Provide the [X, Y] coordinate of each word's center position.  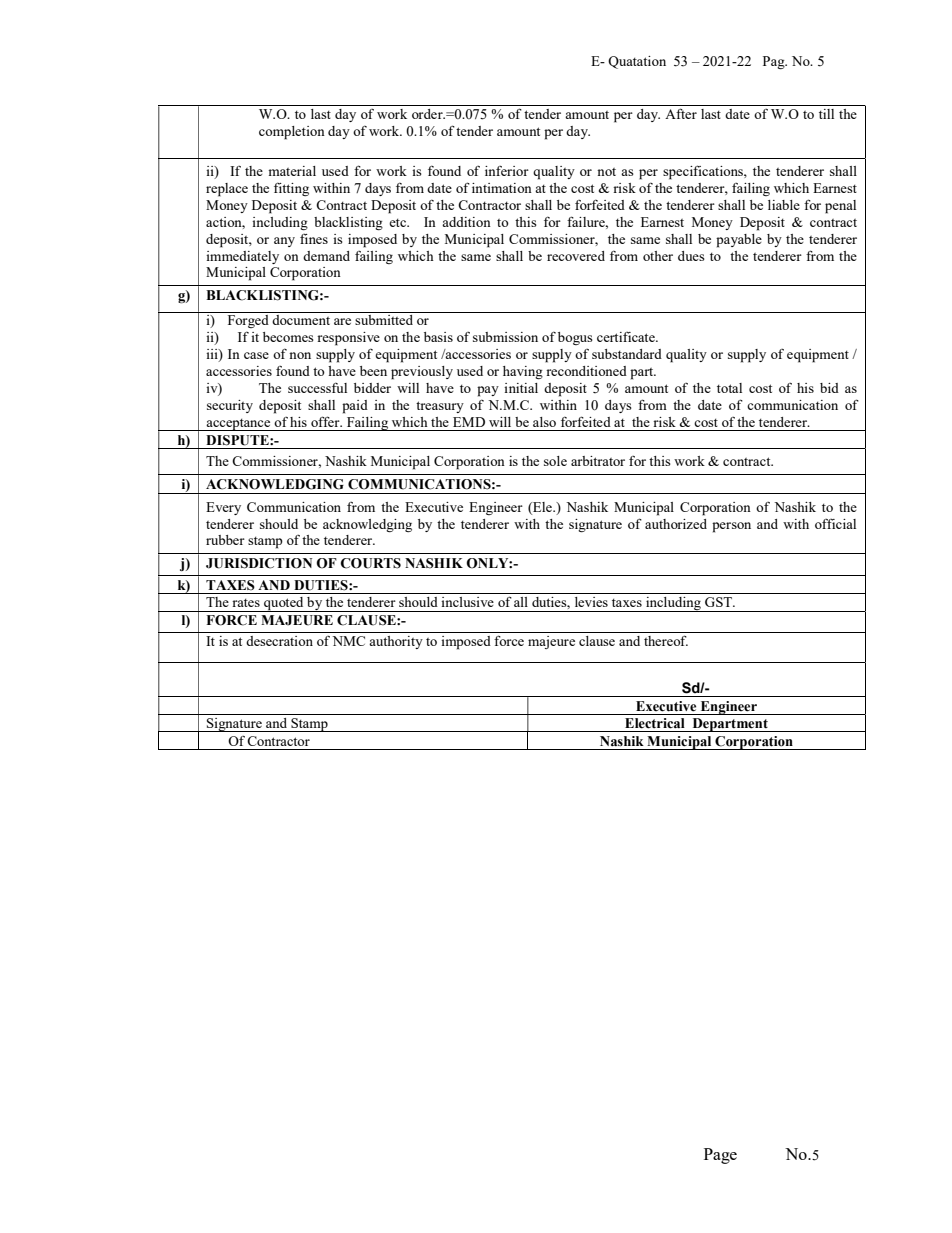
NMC [348, 641]
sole [555, 461]
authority [396, 642]
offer [326, 421]
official [835, 523]
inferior [507, 170]
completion [292, 133]
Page [720, 1156]
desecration [279, 641]
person [731, 527]
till [826, 114]
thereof [666, 640]
